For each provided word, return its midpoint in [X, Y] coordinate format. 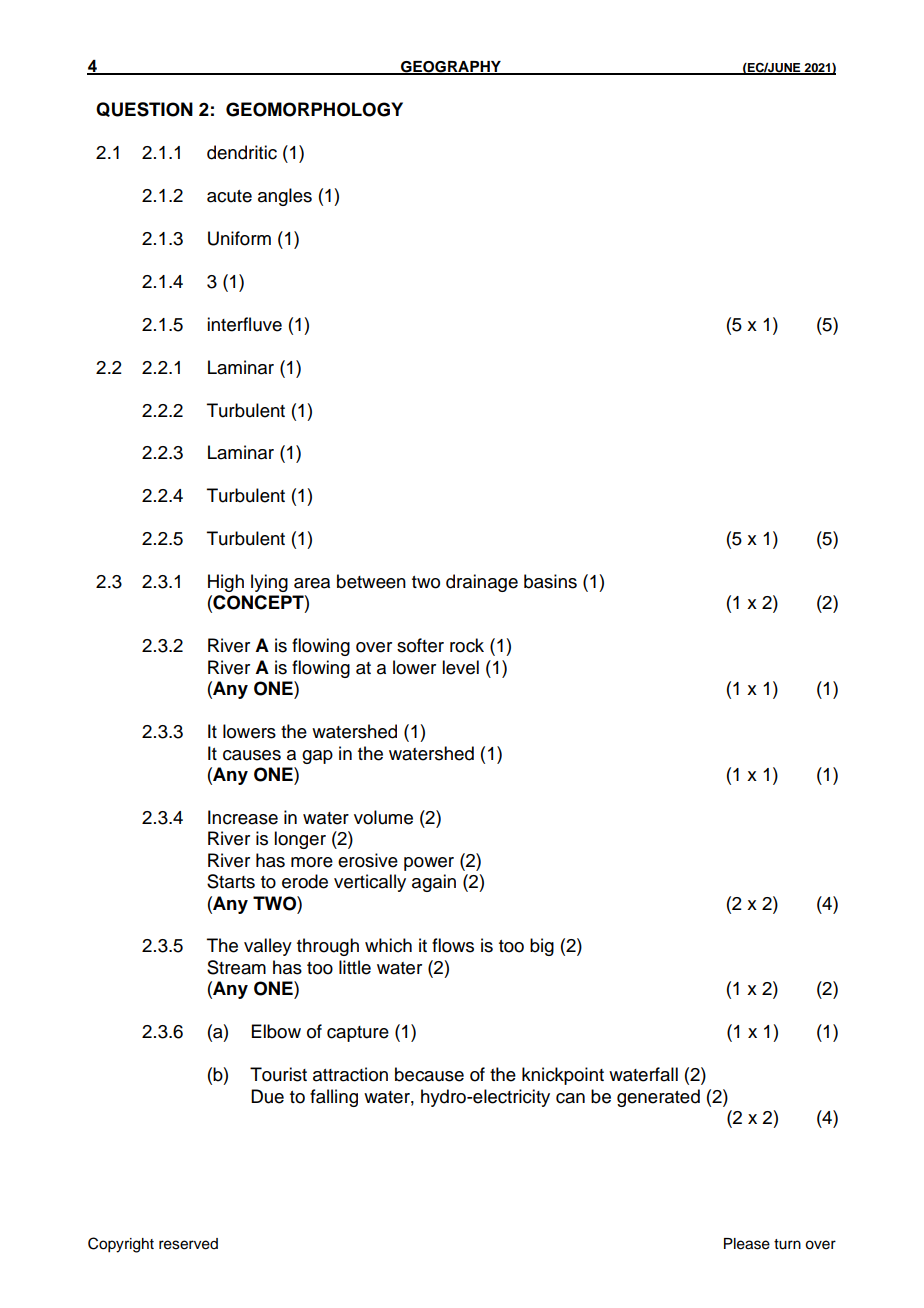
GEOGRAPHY [451, 68]
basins [550, 581]
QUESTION [144, 109]
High [226, 583]
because [429, 1074]
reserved [188, 1244]
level [460, 667]
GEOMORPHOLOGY [314, 109]
